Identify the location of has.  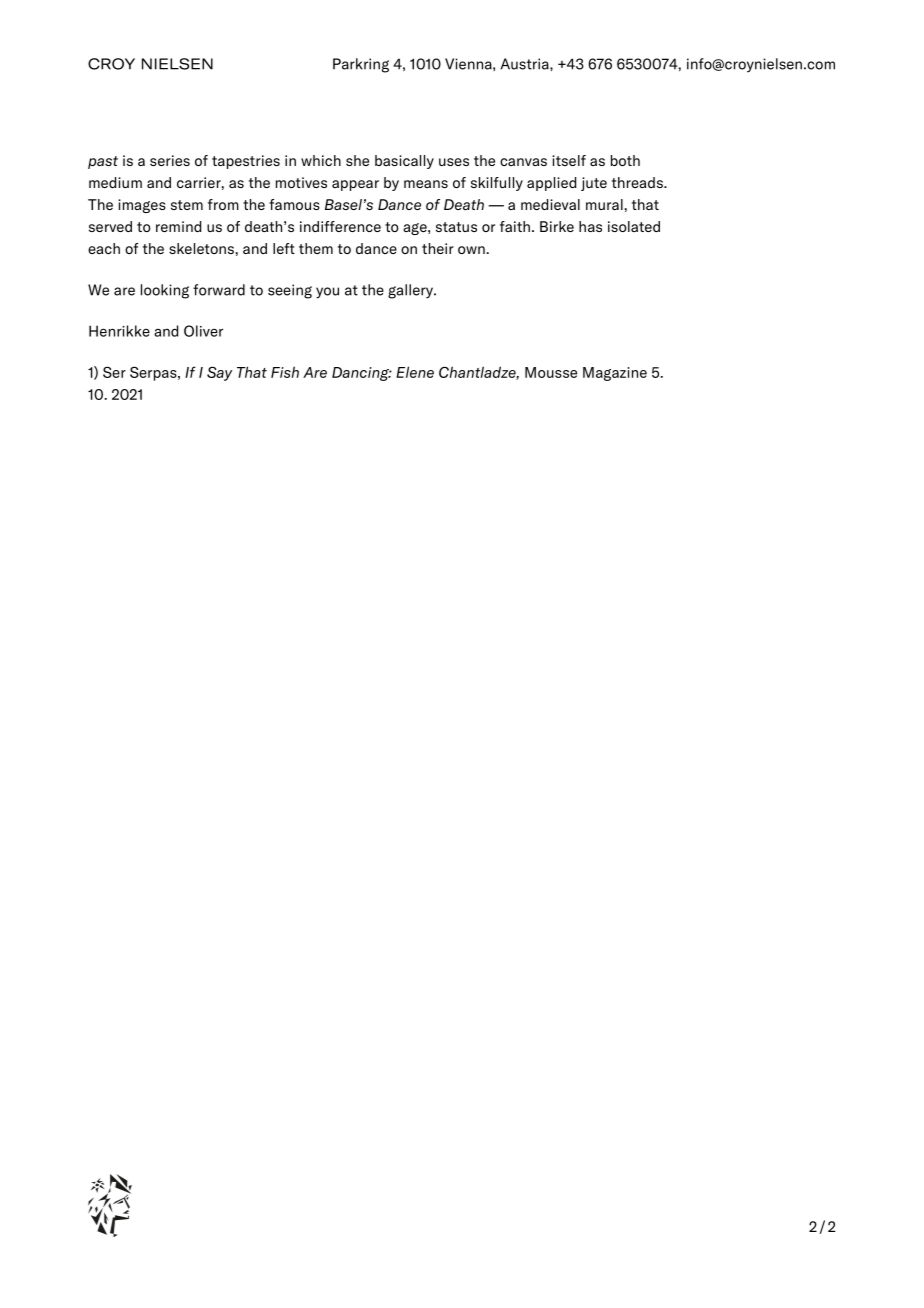
(590, 226).
